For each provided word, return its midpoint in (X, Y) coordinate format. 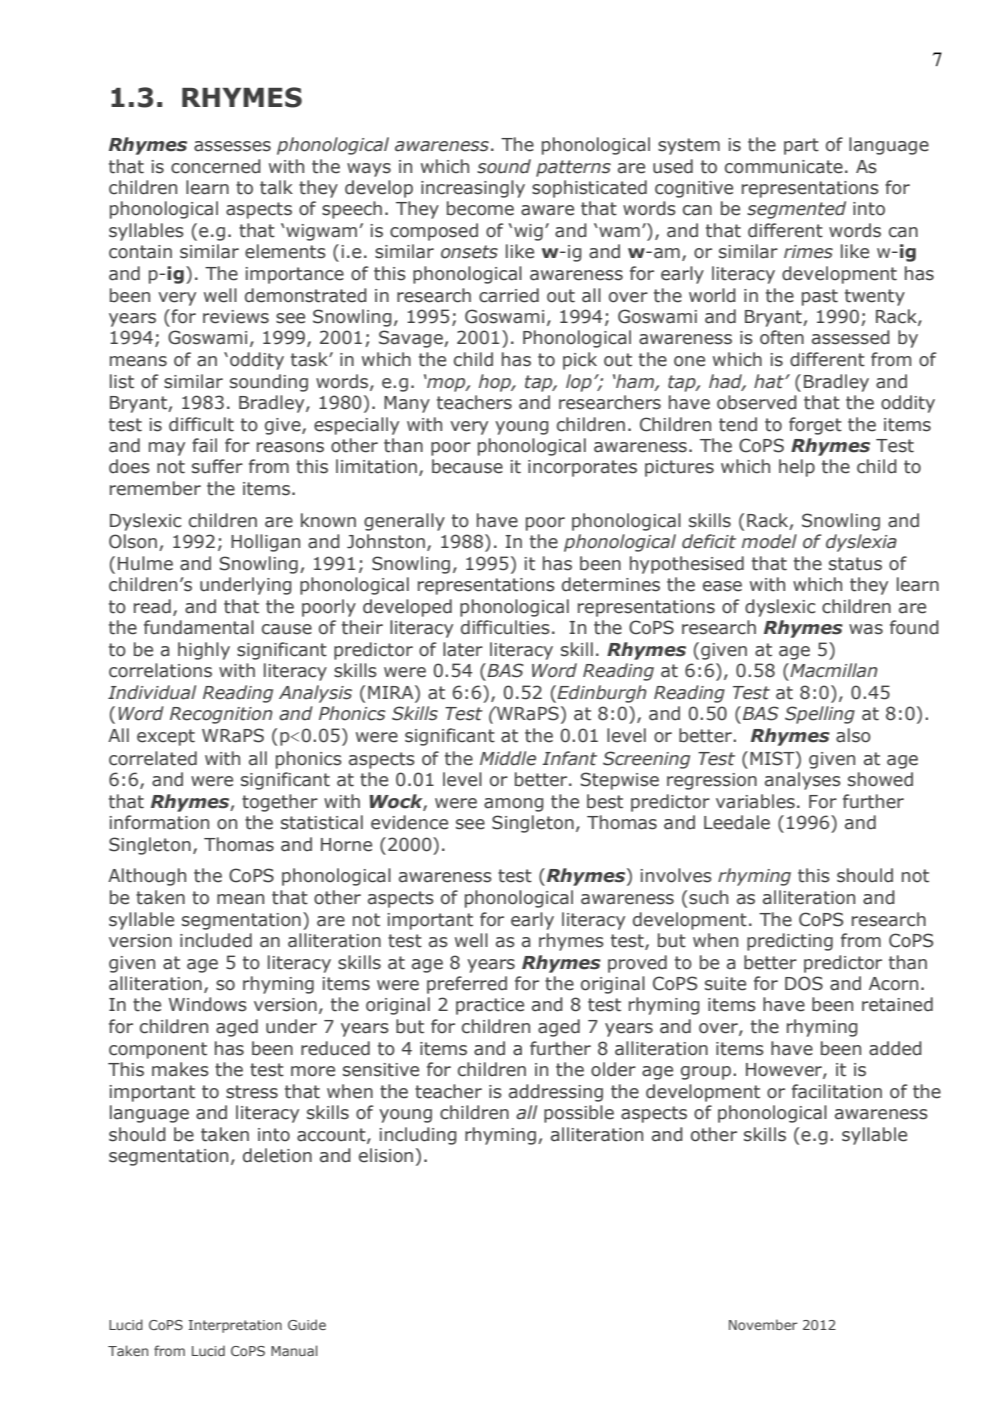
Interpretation (235, 1326)
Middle (508, 758)
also (853, 735)
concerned (216, 166)
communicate (784, 167)
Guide (307, 1324)
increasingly (473, 189)
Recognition (221, 715)
